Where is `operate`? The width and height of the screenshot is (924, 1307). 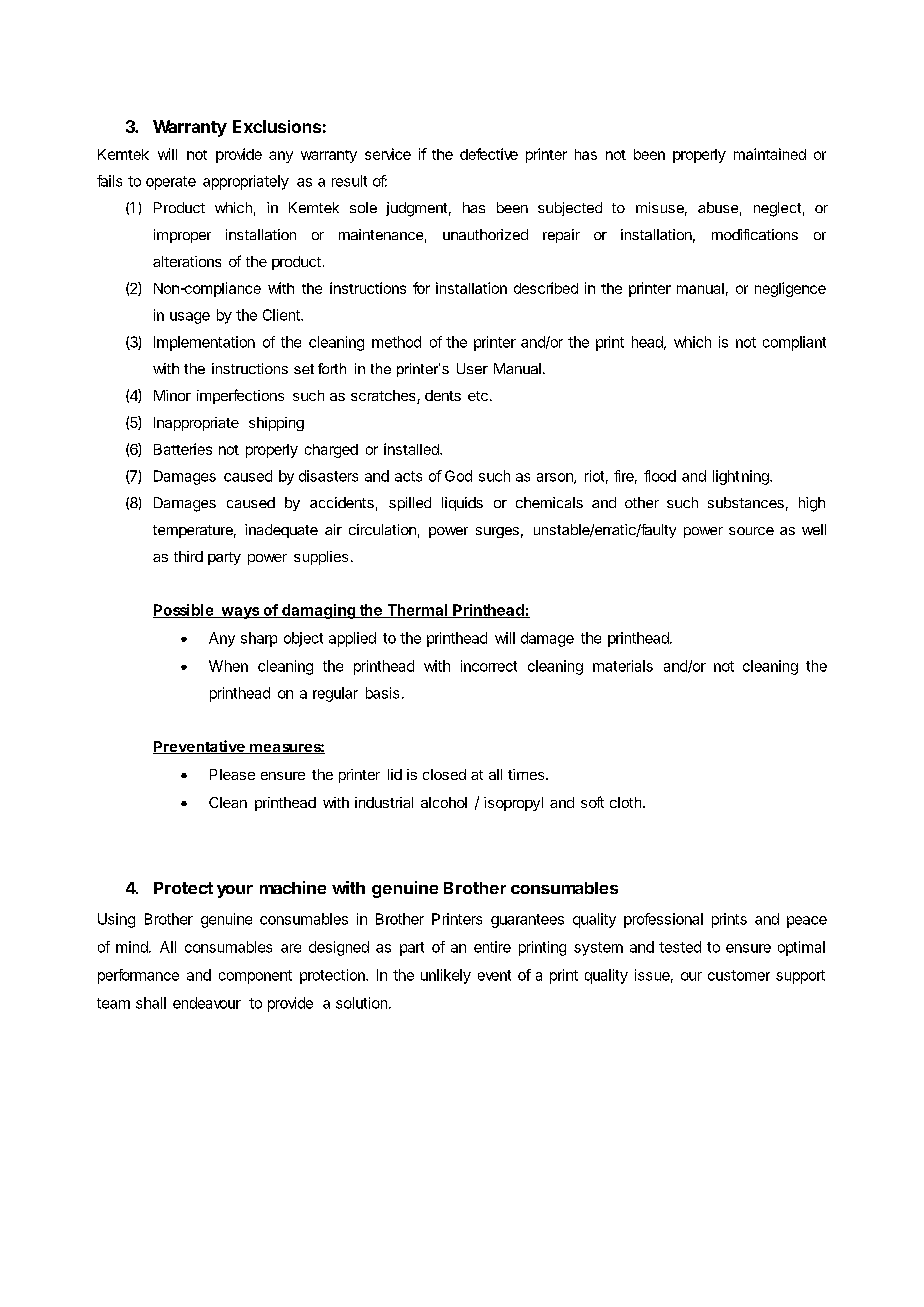
operate is located at coordinates (171, 183).
